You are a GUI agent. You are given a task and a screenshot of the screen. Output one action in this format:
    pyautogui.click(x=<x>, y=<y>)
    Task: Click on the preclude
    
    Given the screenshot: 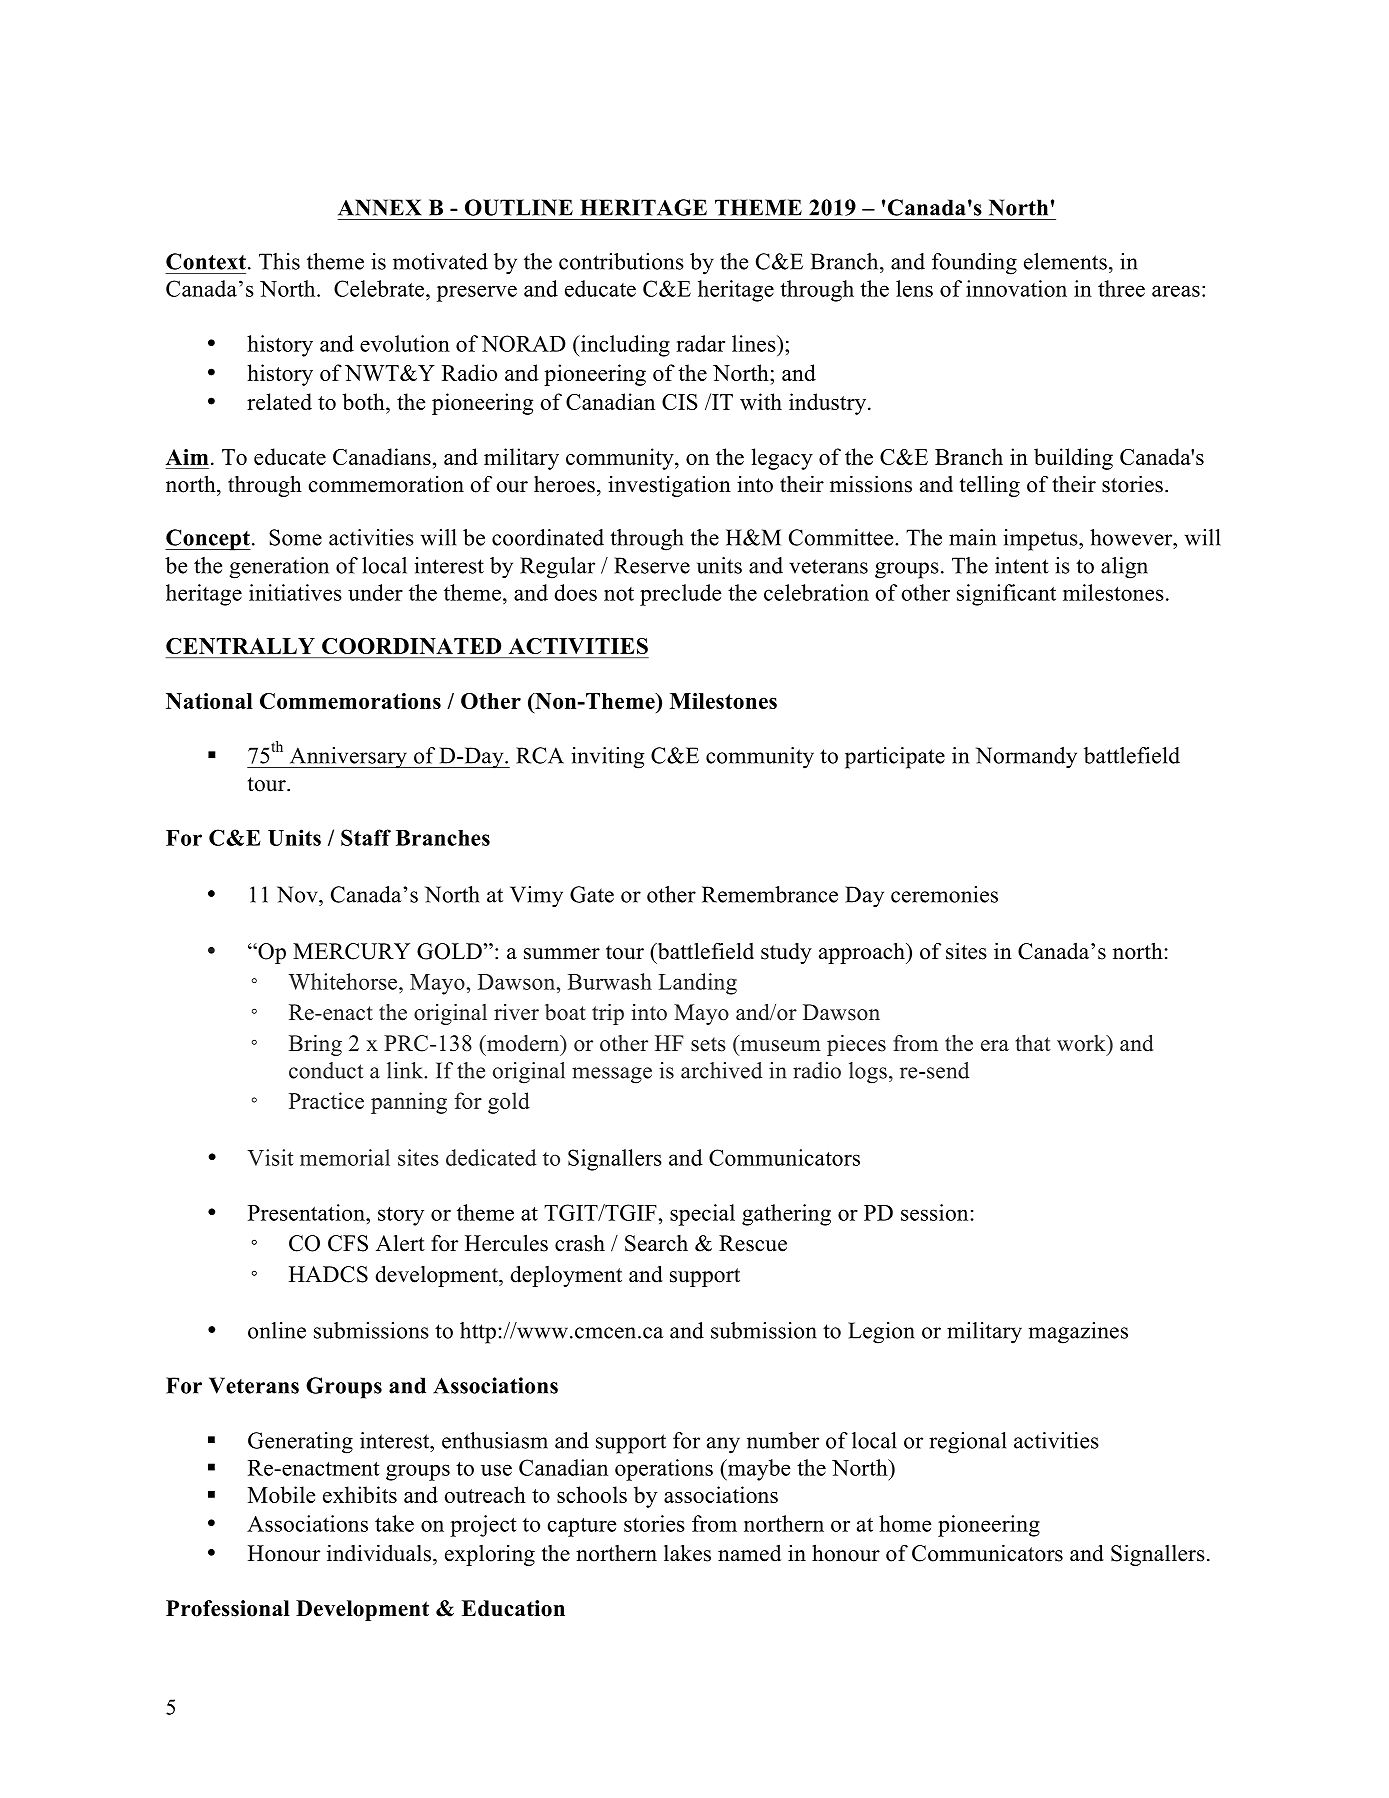 What is the action you would take?
    pyautogui.click(x=680, y=595)
